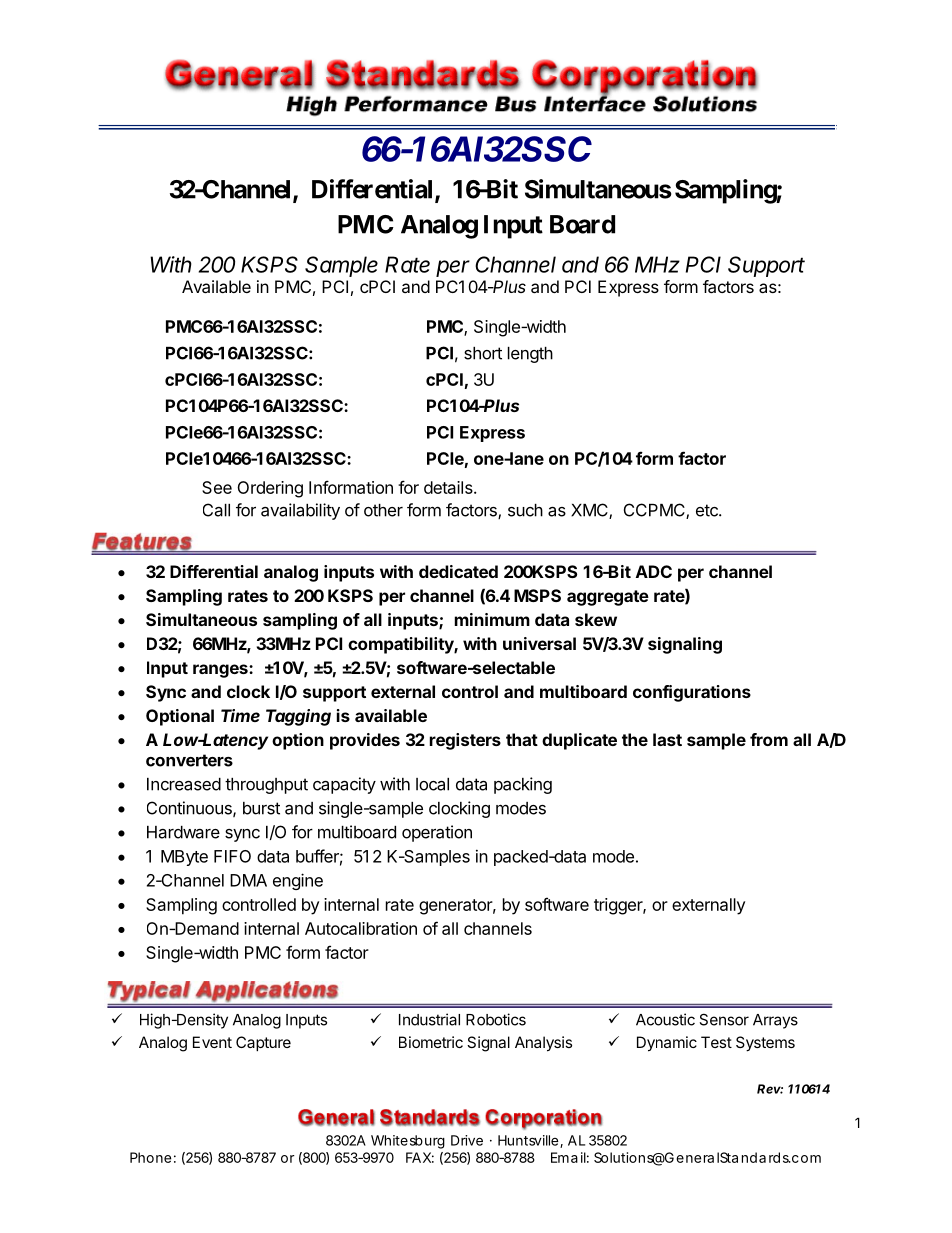 The image size is (952, 1233). I want to click on Ordering, so click(270, 489).
